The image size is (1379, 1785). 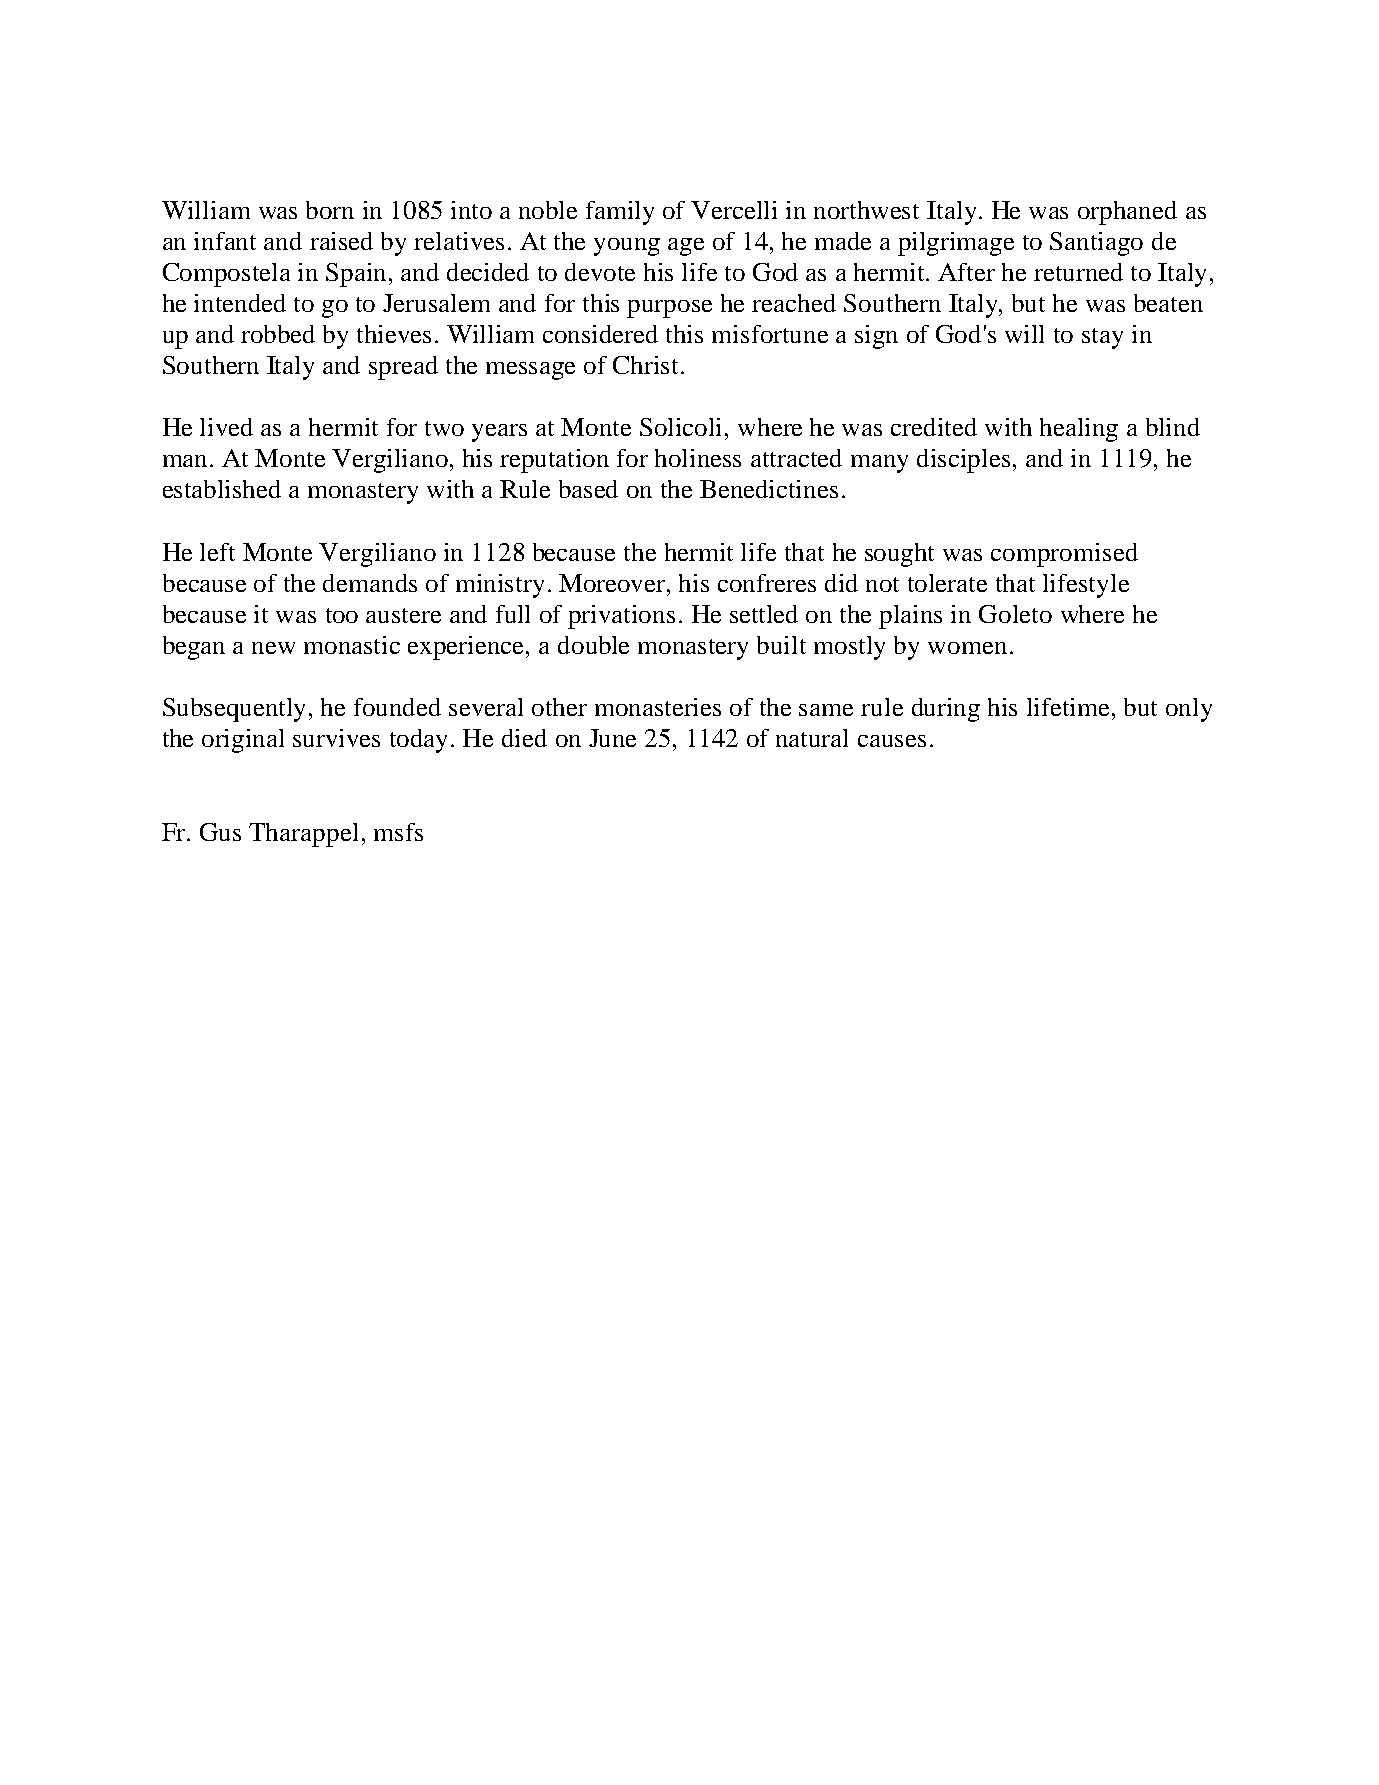 What do you see at coordinates (220, 832) in the document?
I see `Gus` at bounding box center [220, 832].
